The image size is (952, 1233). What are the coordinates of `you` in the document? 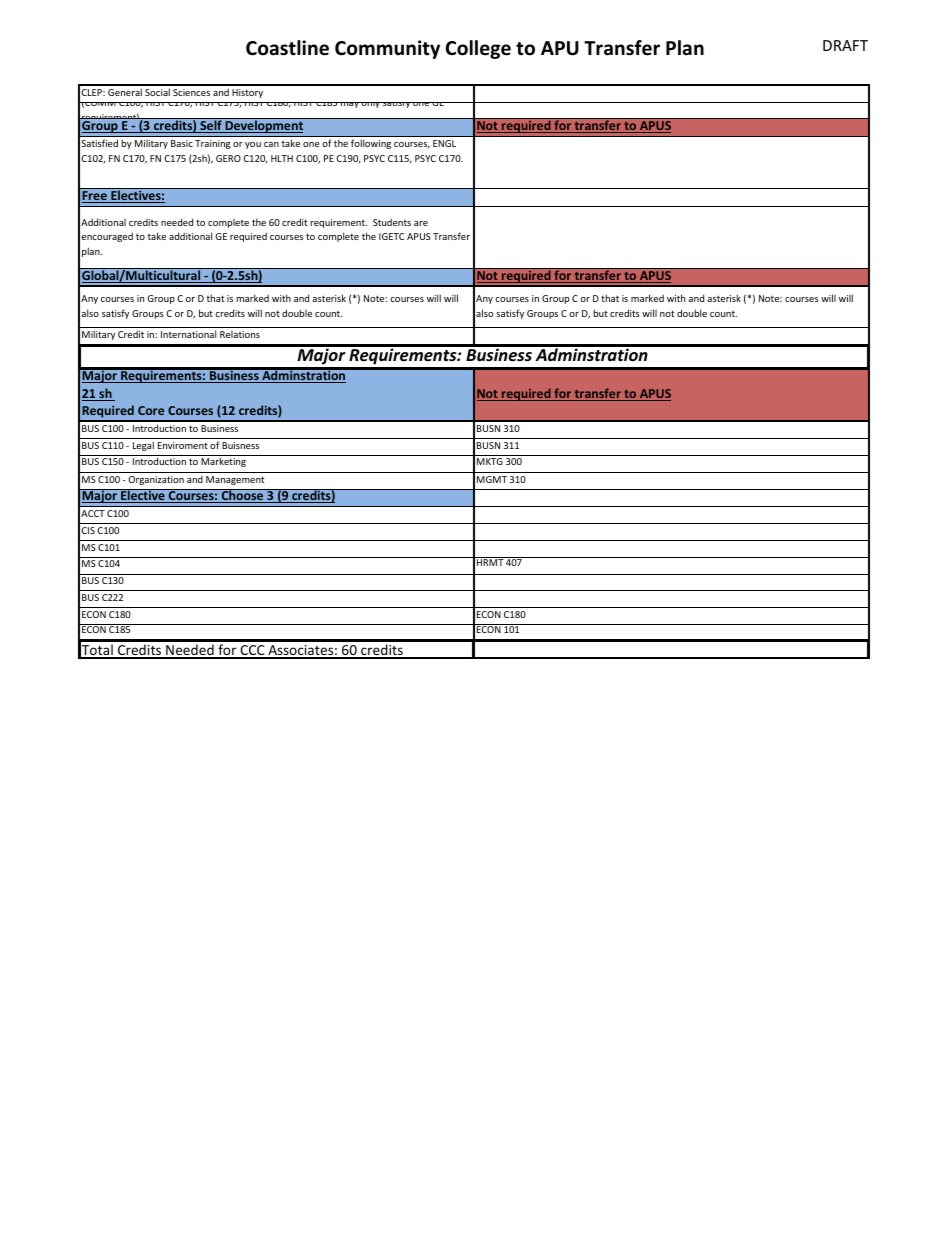 It's located at (253, 145).
